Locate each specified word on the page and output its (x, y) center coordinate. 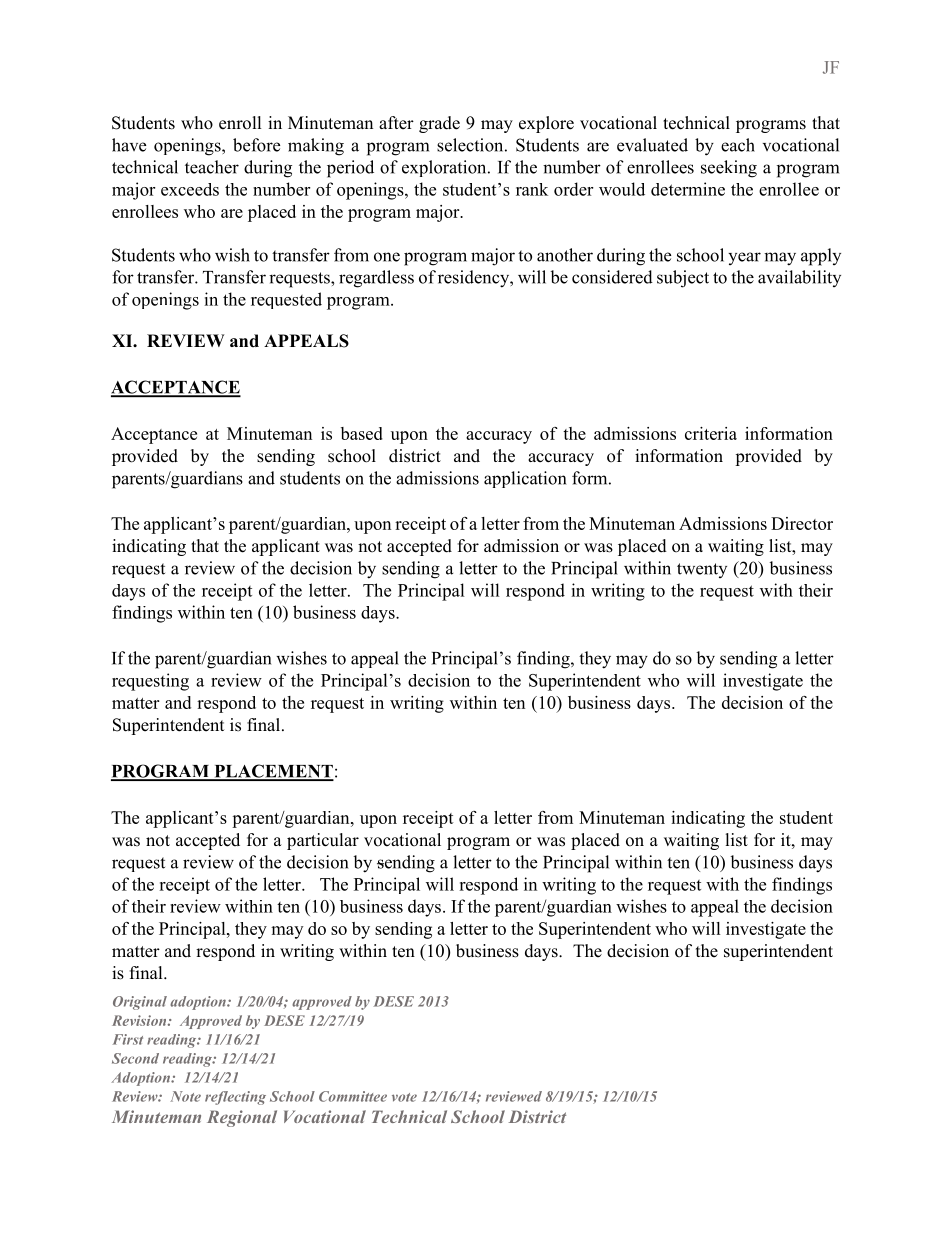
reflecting (235, 1098)
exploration (445, 168)
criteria (711, 433)
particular (323, 841)
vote (404, 1097)
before (256, 145)
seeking (729, 169)
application (525, 479)
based (362, 433)
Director (802, 523)
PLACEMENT (273, 772)
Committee (353, 1096)
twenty (702, 570)
